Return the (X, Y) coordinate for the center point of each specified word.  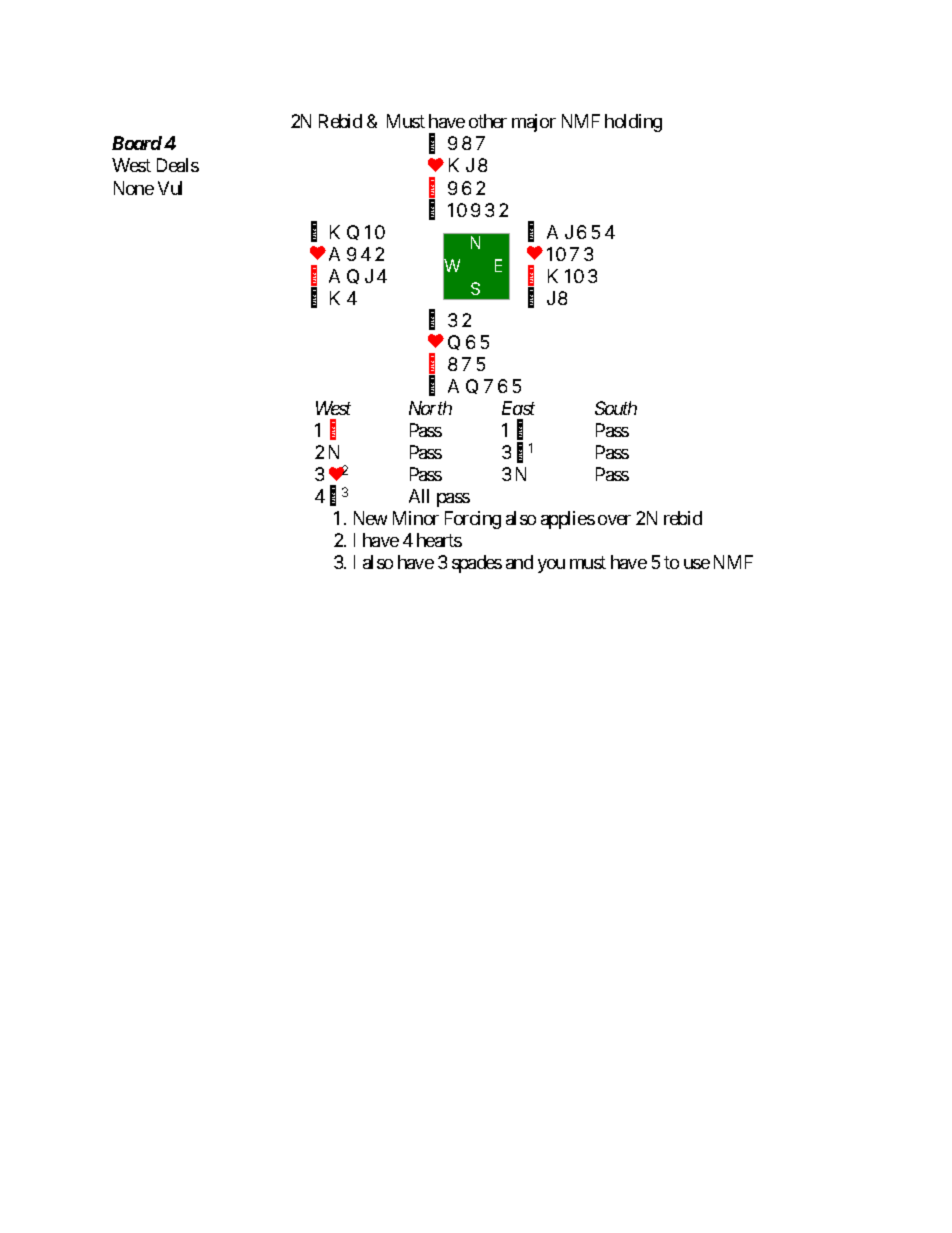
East (518, 408)
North (430, 408)
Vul (170, 188)
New (370, 518)
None (134, 188)
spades (477, 564)
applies (568, 520)
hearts (439, 540)
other (488, 121)
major (534, 123)
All (419, 496)
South (616, 408)
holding (633, 123)
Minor (416, 518)
